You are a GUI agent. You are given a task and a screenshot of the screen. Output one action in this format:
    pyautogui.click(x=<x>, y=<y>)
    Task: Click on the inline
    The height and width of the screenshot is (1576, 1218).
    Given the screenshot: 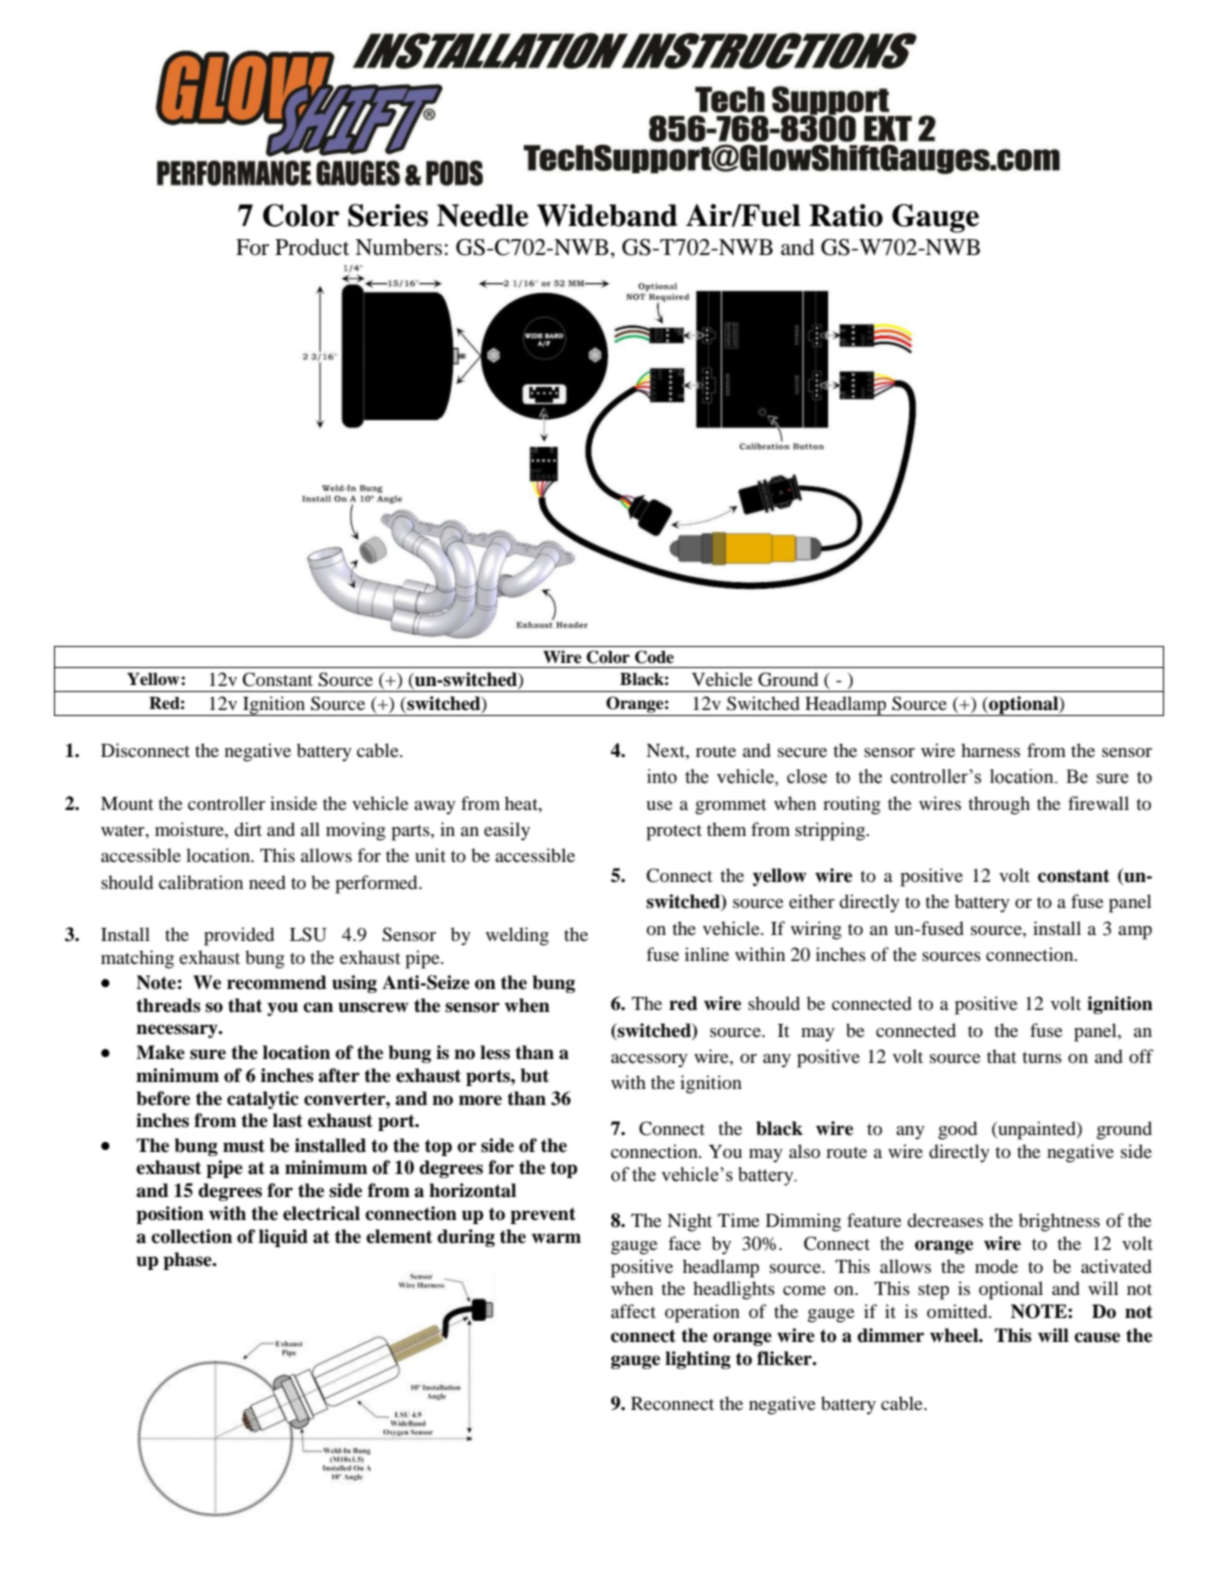 What is the action you would take?
    pyautogui.click(x=707, y=954)
